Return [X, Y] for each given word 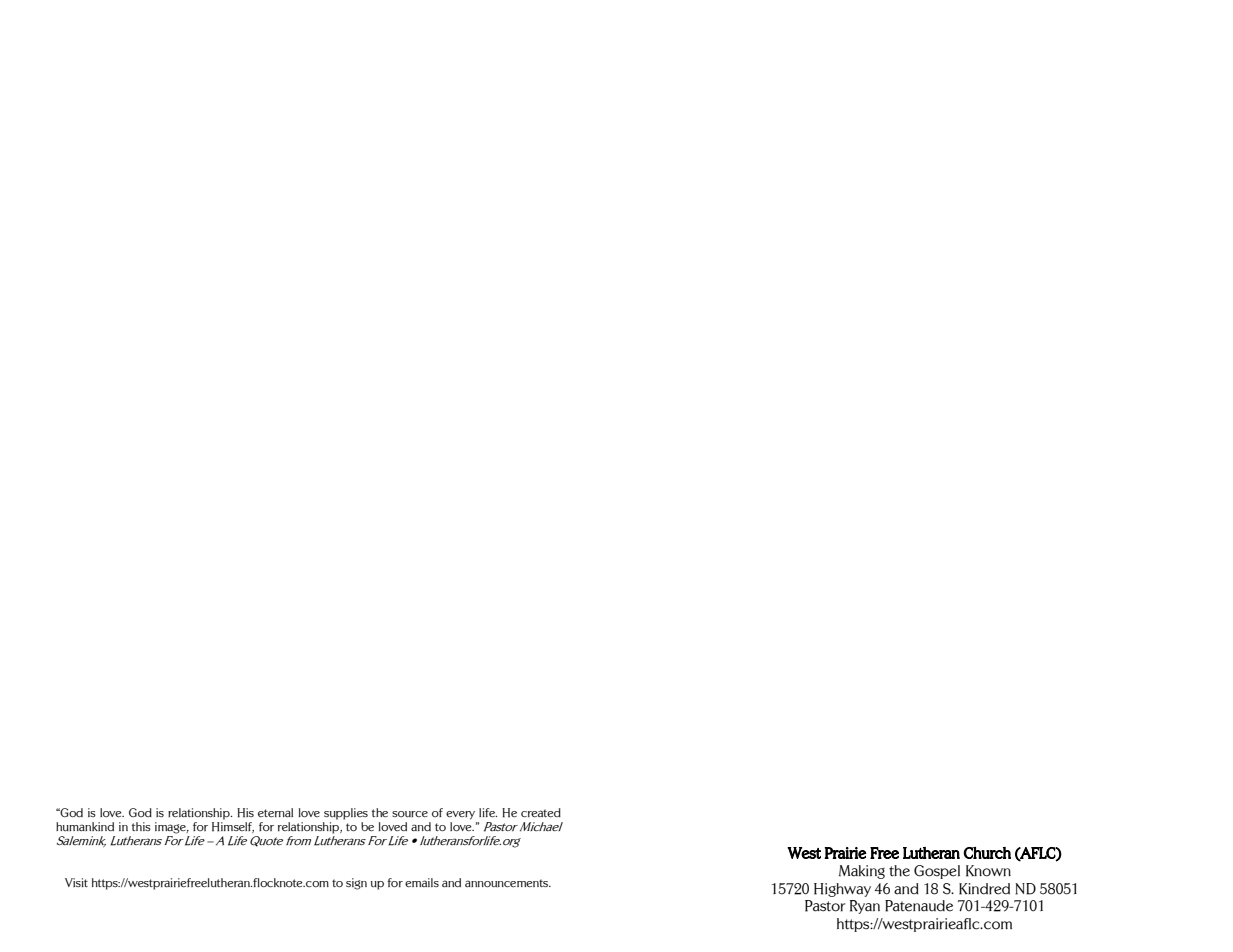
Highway [842, 890]
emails [422, 882]
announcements [508, 883]
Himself [233, 826]
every [460, 815]
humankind [85, 826]
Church [987, 853]
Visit [76, 882]
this [141, 826]
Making [862, 872]
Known [988, 871]
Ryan [865, 907]
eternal [275, 812]
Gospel [937, 872]
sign [356, 884]
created [541, 813]
